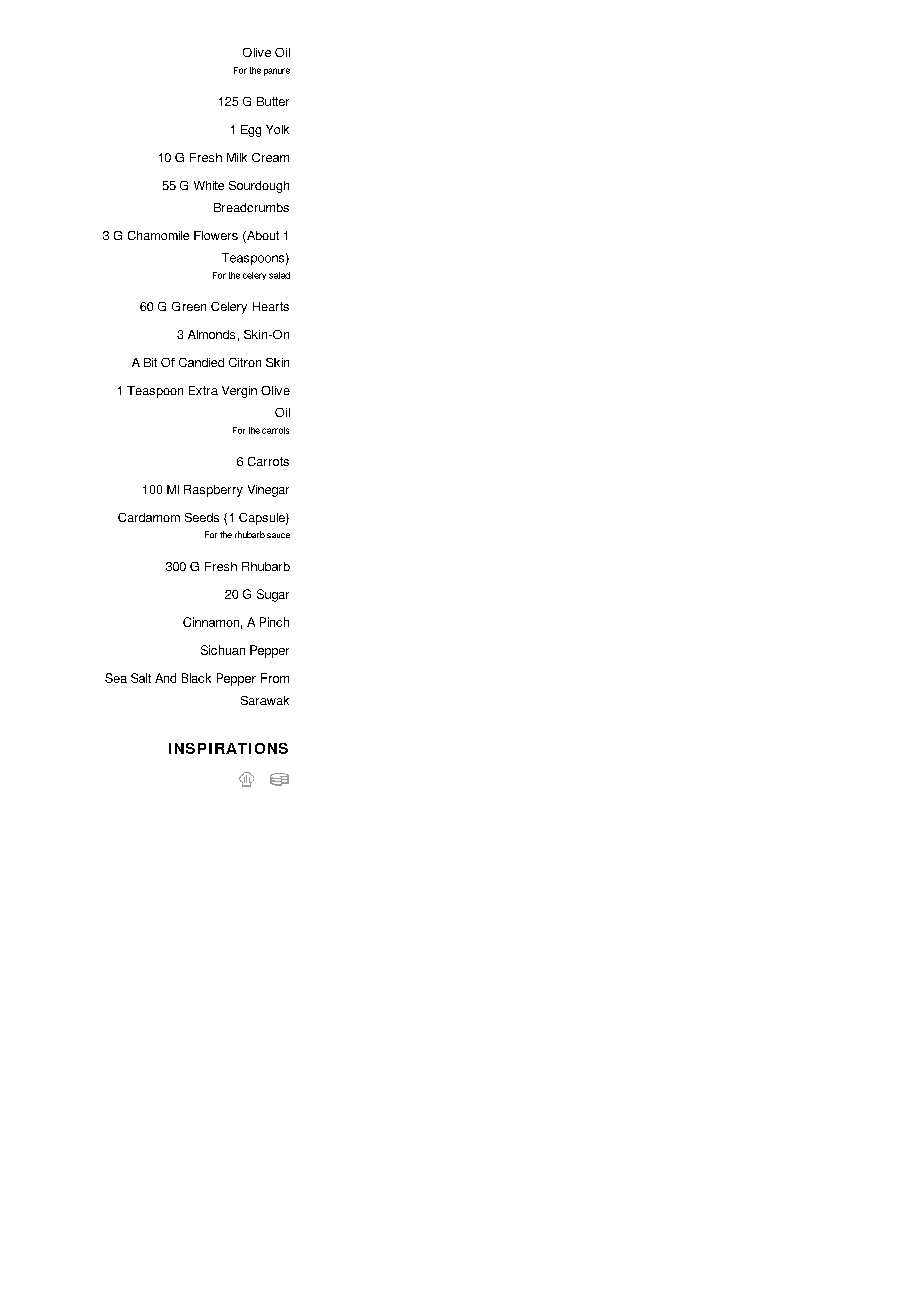  I want to click on salad, so click(279, 275).
